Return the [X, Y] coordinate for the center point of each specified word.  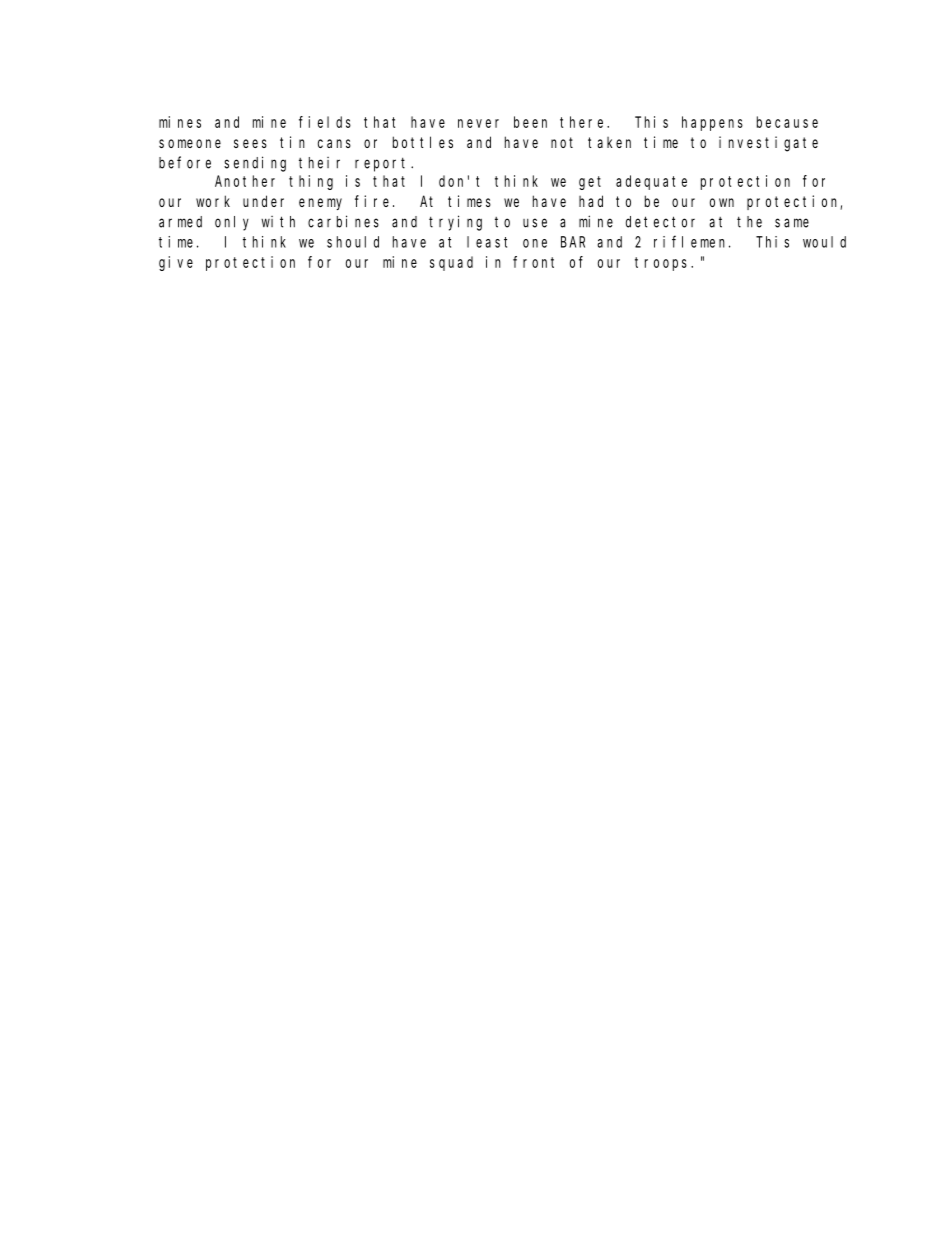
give [176, 263]
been [530, 122]
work [213, 201]
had [591, 201]
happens [712, 123]
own [722, 202]
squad [451, 263]
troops [663, 264]
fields [325, 122]
